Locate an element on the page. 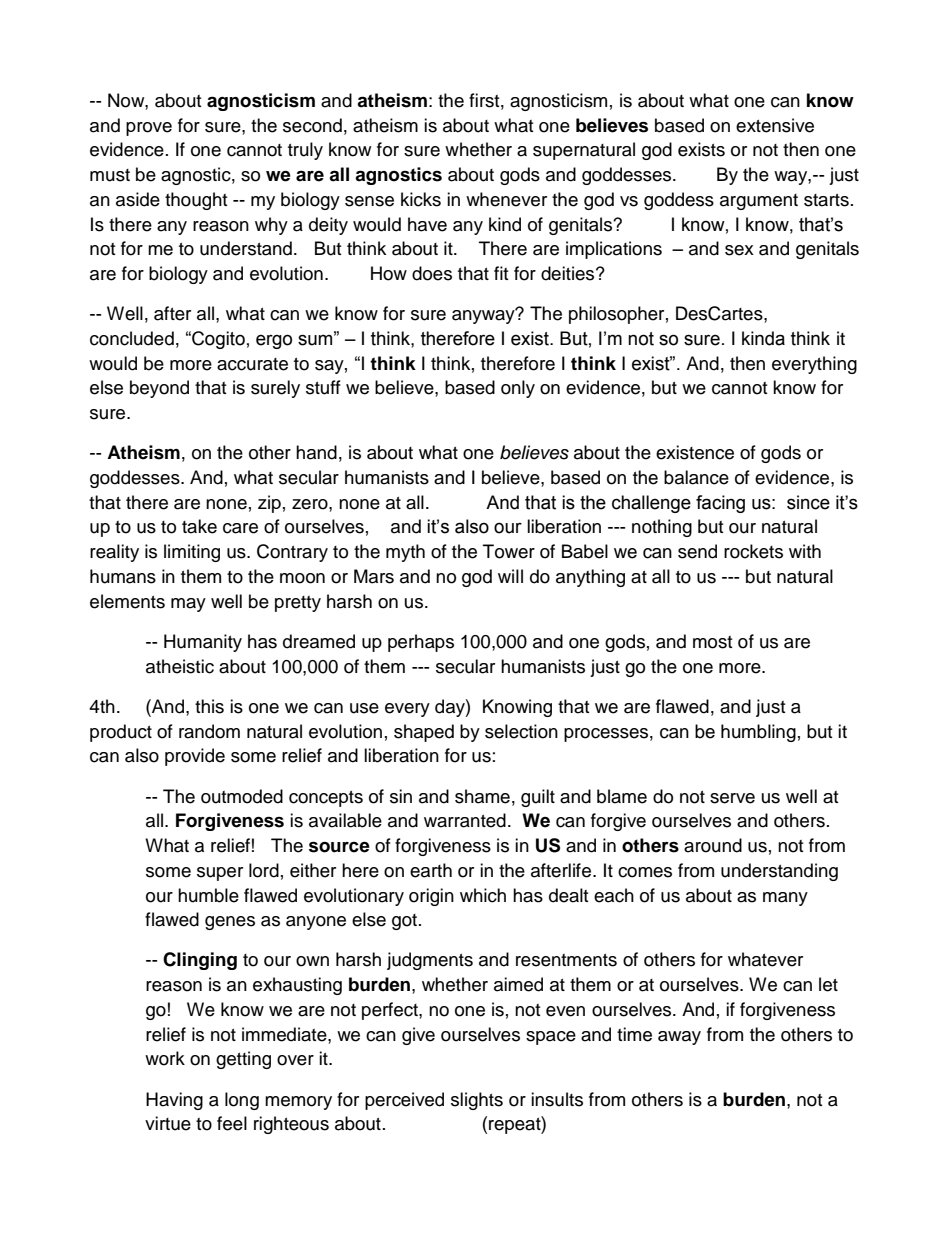 This page has width=952, height=1233. most is located at coordinates (712, 642).
